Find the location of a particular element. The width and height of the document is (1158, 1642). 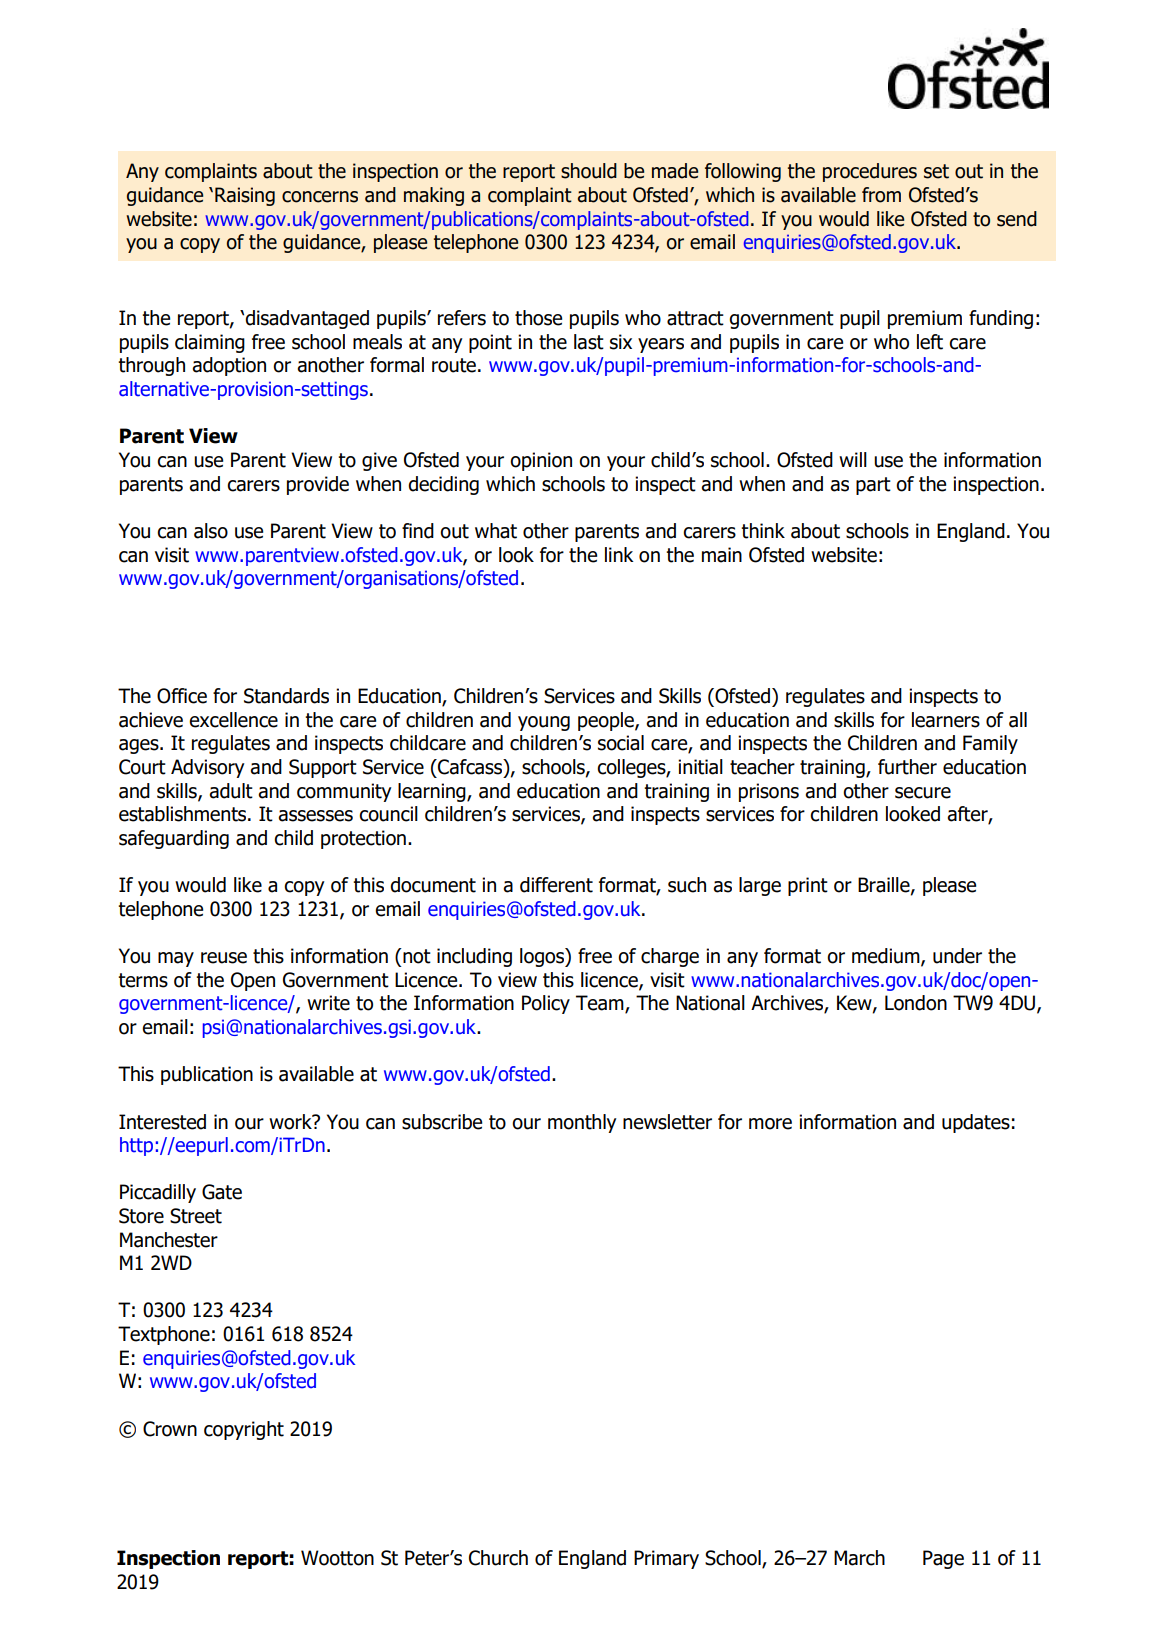

secure is located at coordinates (923, 793).
